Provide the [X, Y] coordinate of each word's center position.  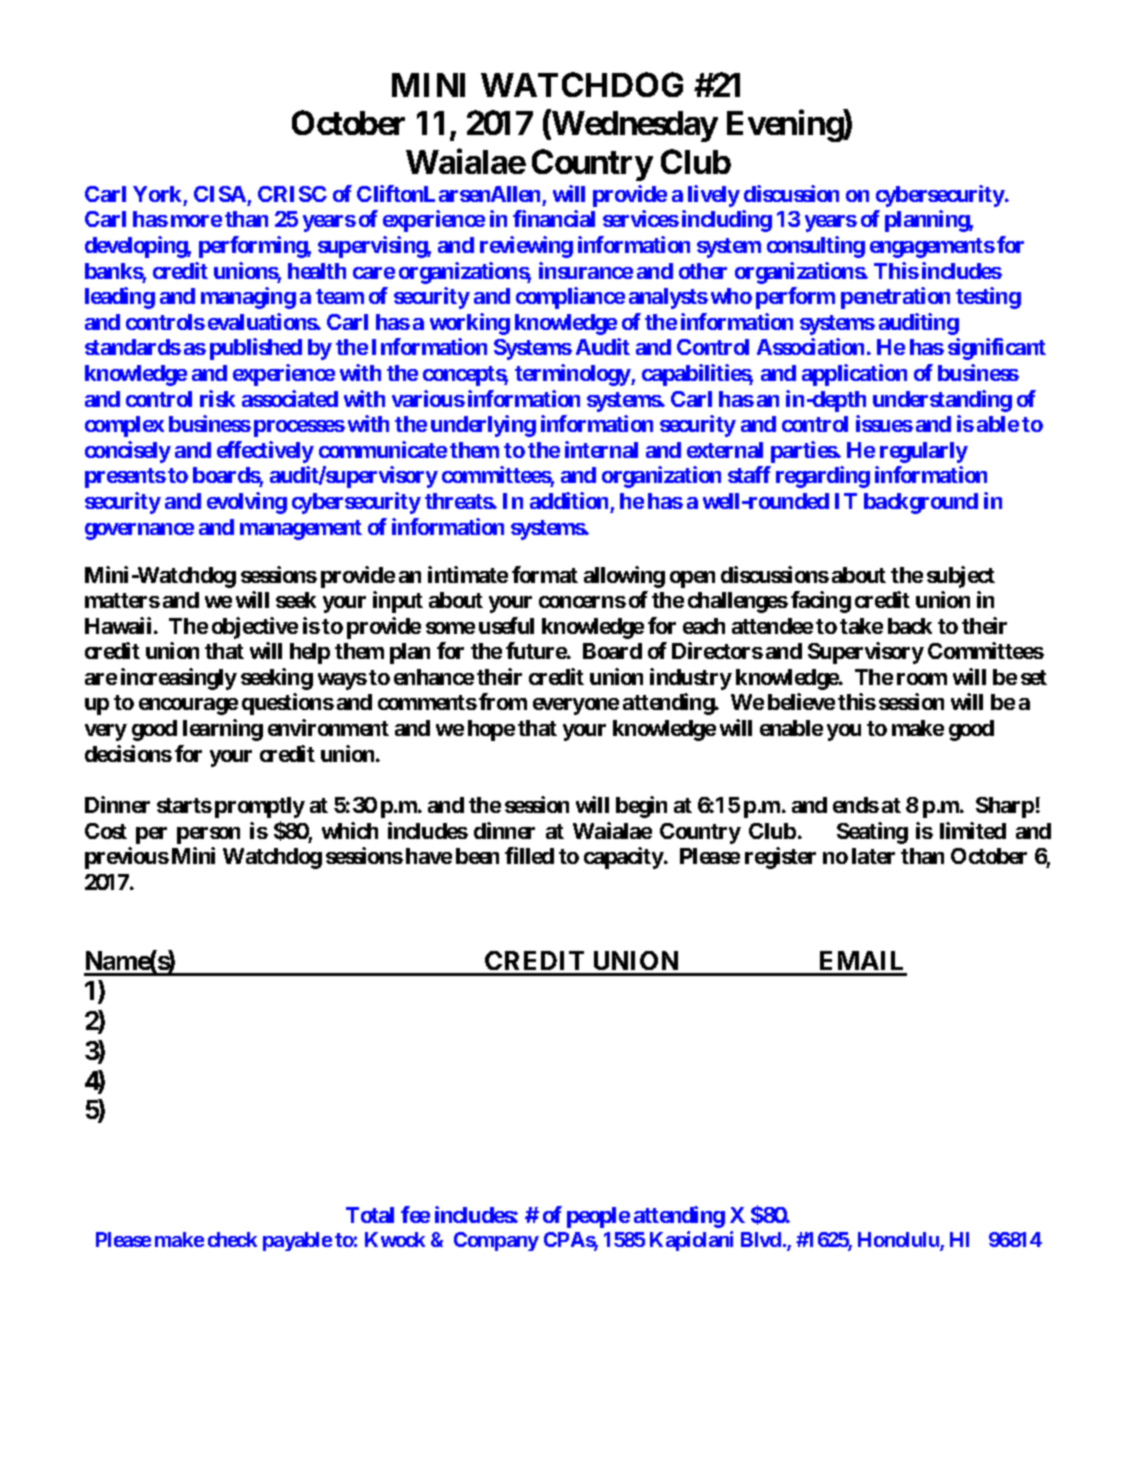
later [873, 856]
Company [496, 1241]
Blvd [761, 1239]
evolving [247, 503]
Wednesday [634, 126]
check [232, 1239]
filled [529, 855]
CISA [220, 194]
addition [569, 500]
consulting [816, 247]
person [208, 835]
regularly [924, 452]
